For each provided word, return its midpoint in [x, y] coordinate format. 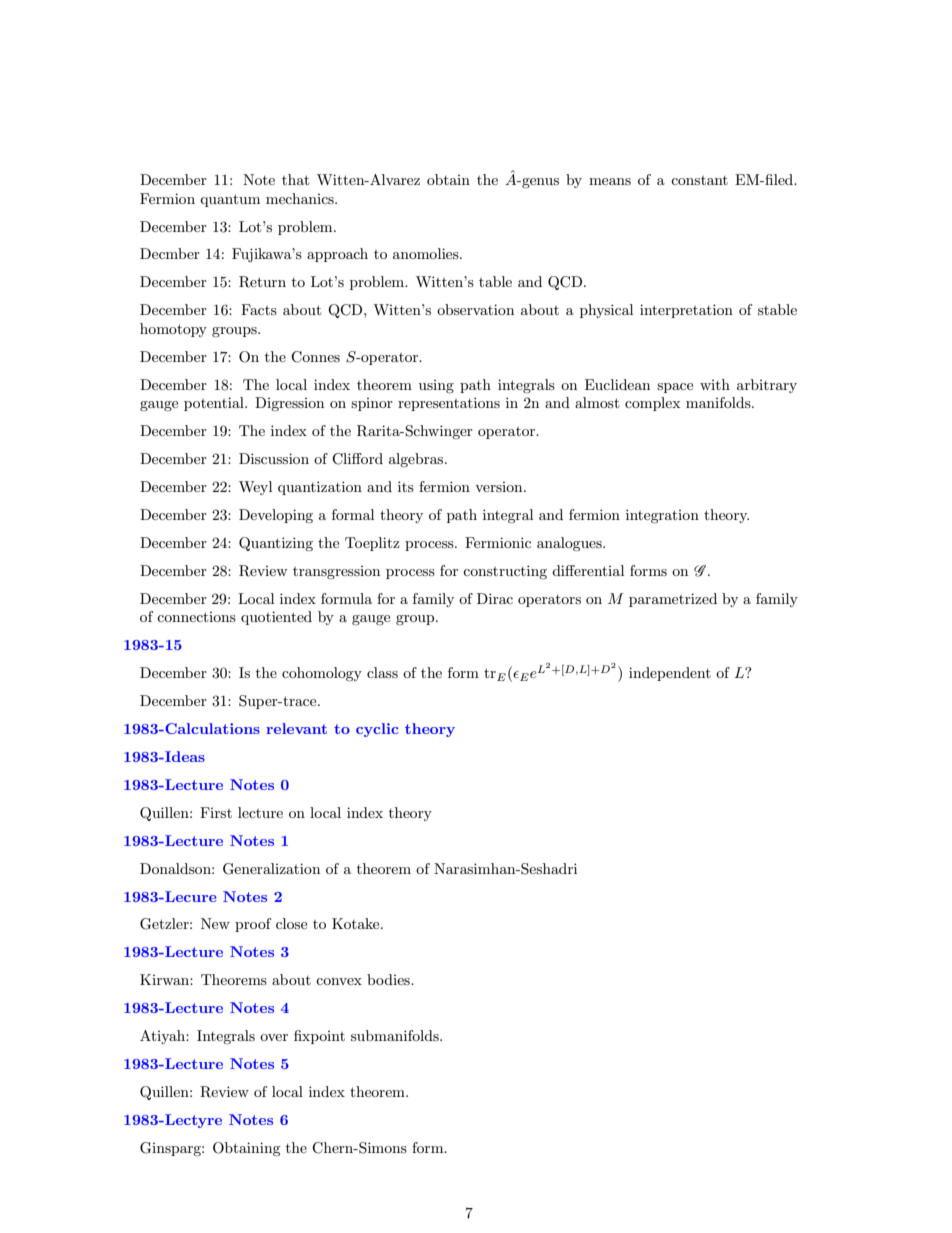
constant [699, 180]
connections [196, 617]
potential [215, 404]
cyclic [377, 730]
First [216, 812]
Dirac [495, 598]
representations [449, 404]
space [675, 388]
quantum [230, 200]
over [274, 1037]
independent [670, 674]
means [610, 181]
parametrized [673, 600]
